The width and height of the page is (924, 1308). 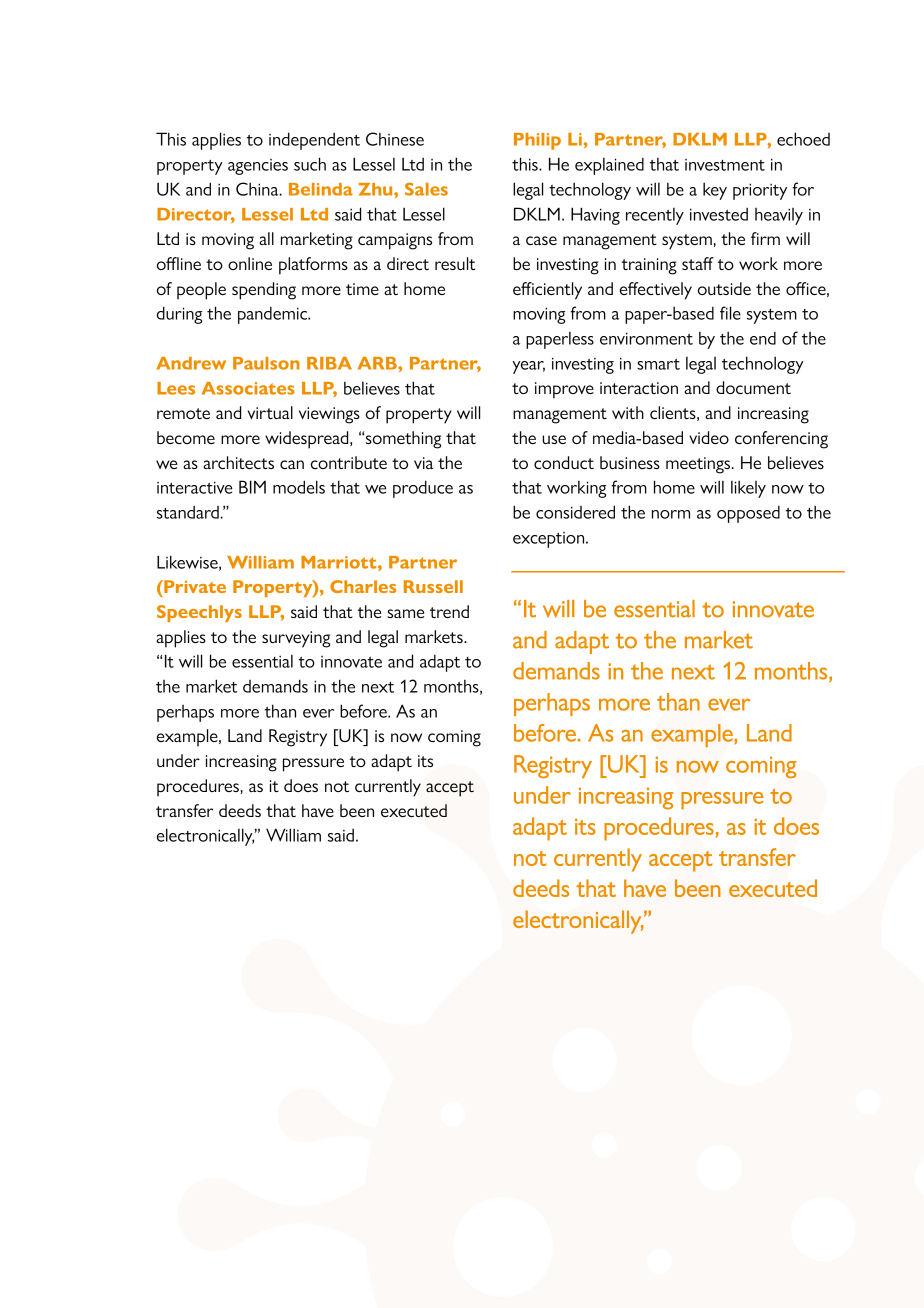 What do you see at coordinates (730, 313) in the page?
I see `file` at bounding box center [730, 313].
